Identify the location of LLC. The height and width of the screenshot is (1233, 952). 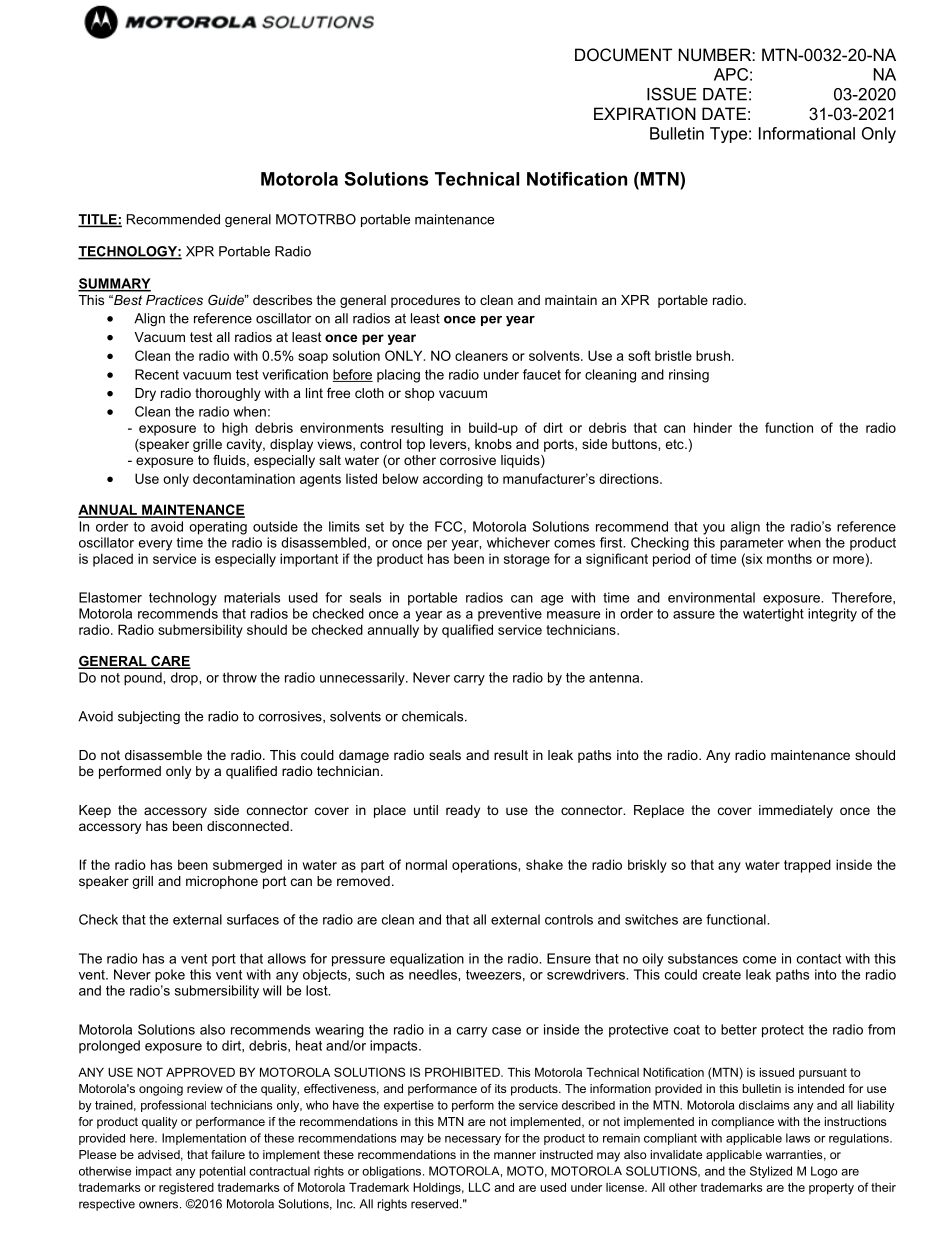
(479, 1187).
